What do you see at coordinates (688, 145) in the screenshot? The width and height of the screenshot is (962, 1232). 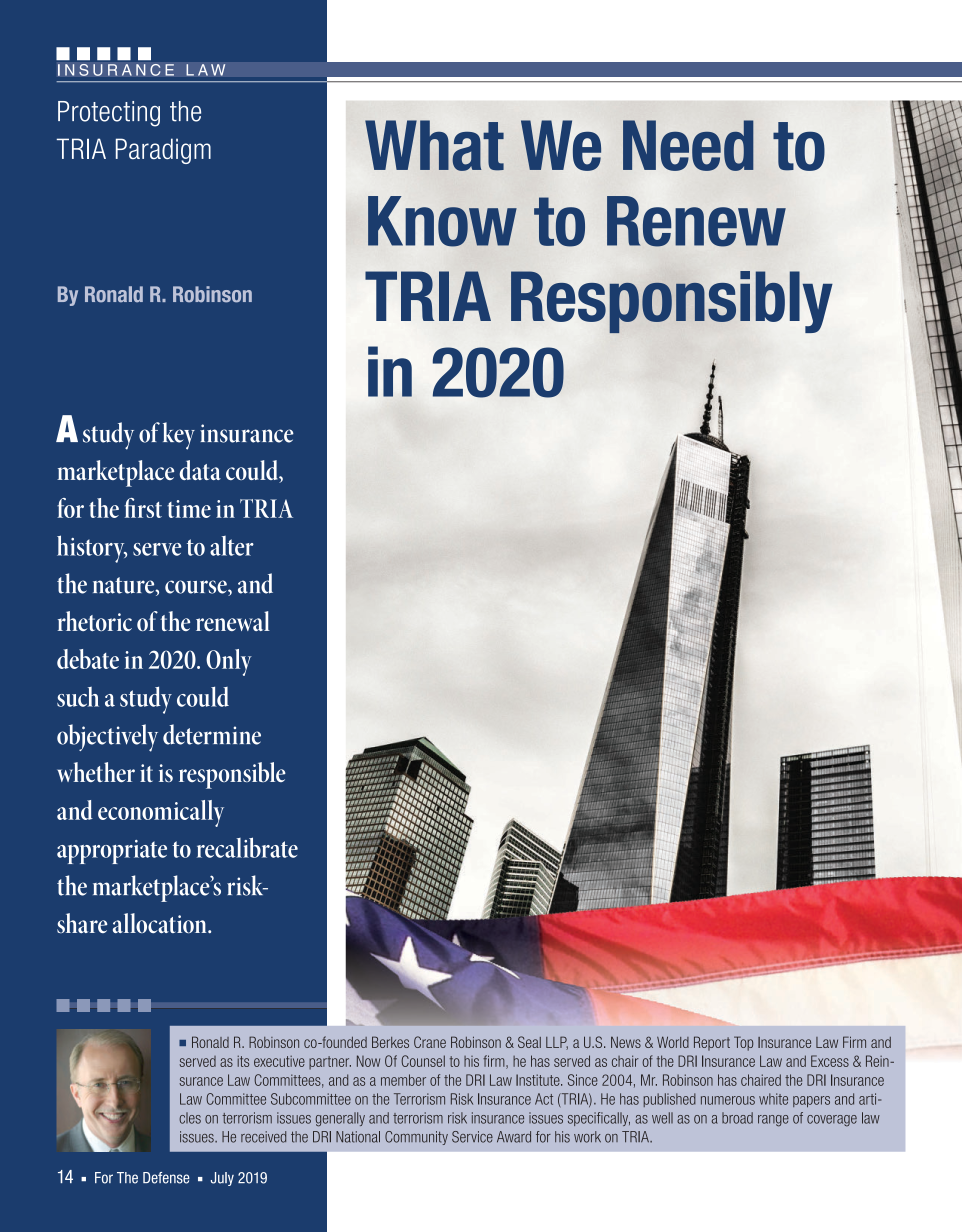 I see `Need` at bounding box center [688, 145].
